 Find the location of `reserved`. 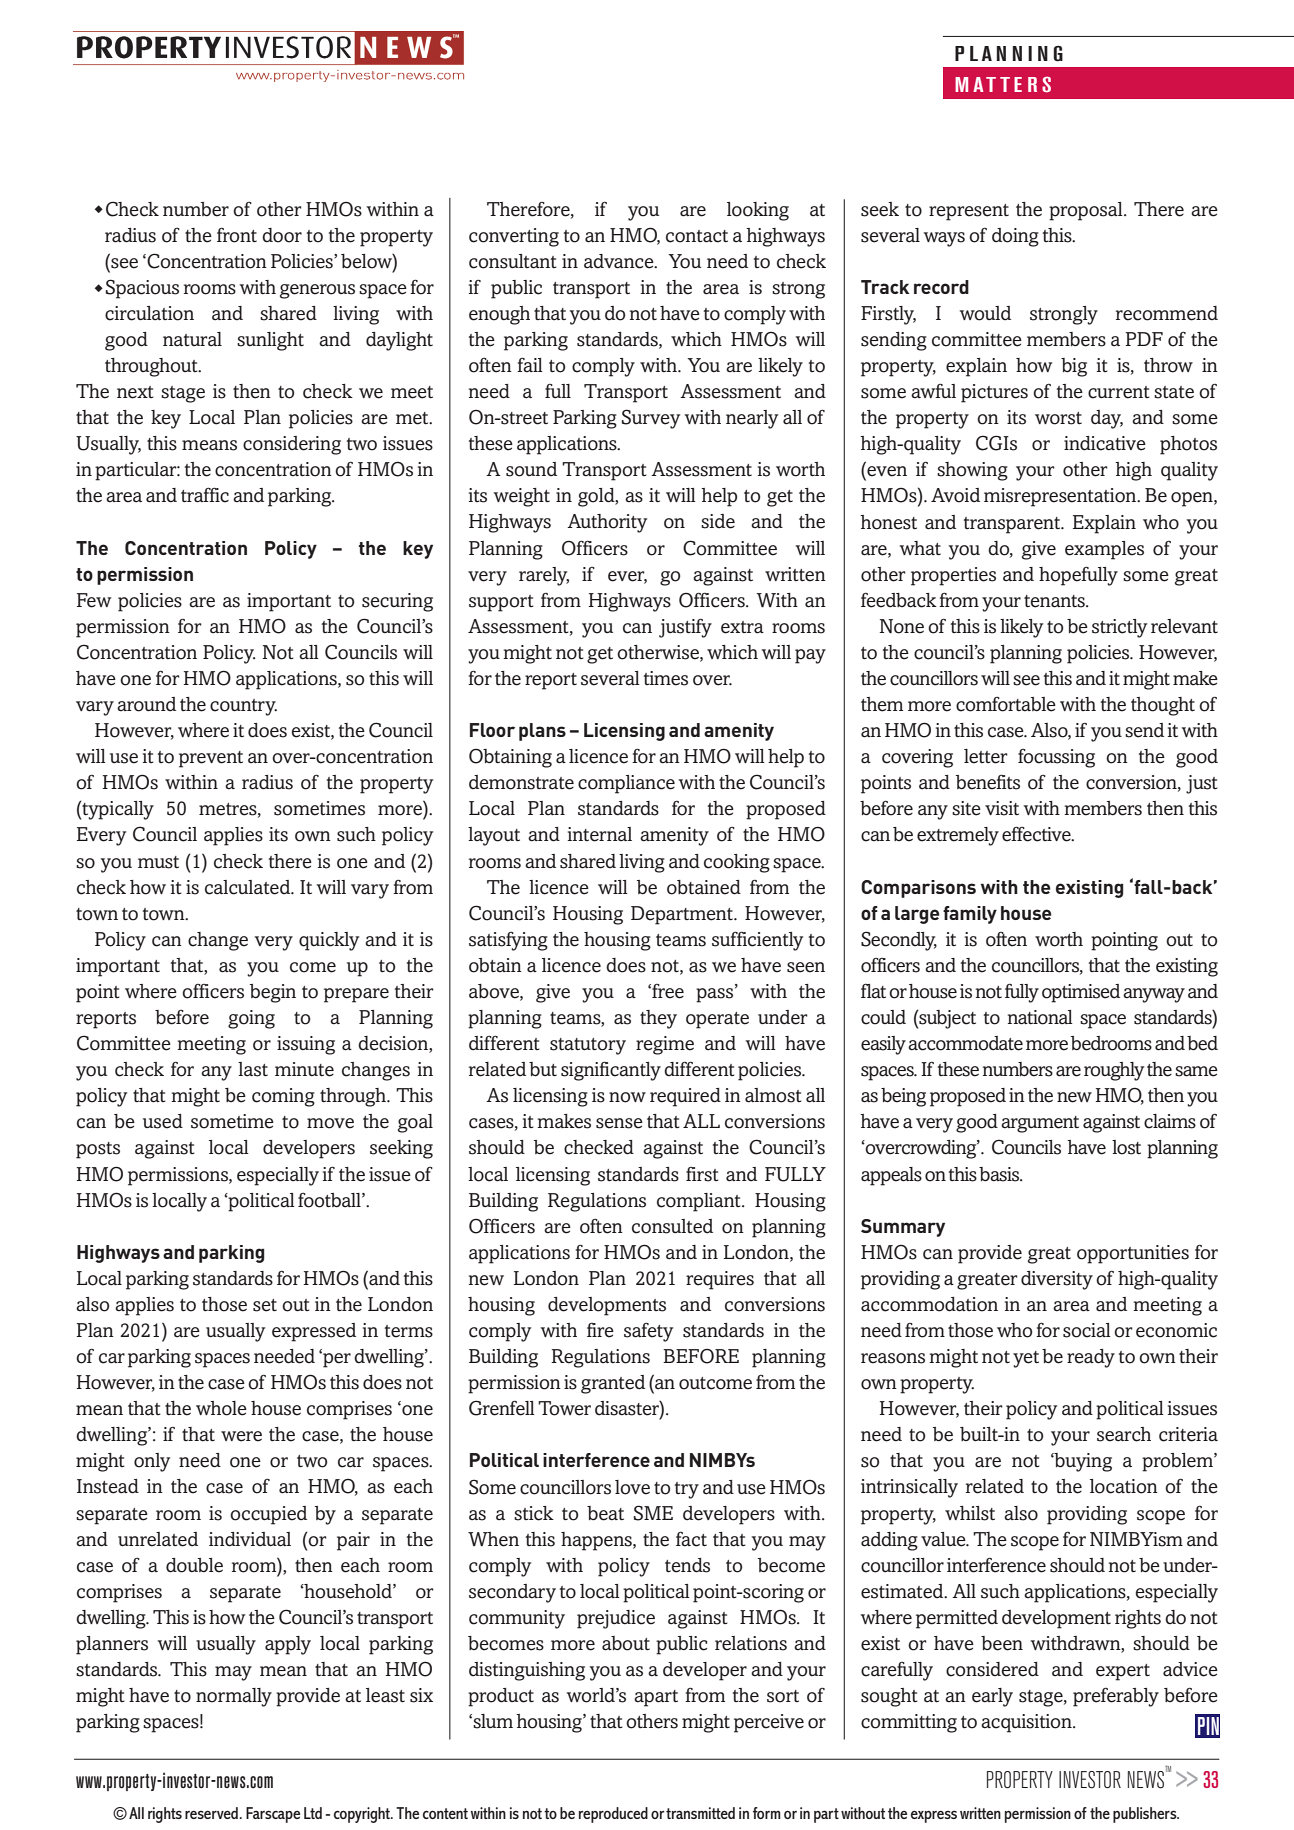

reserved is located at coordinates (211, 1813).
